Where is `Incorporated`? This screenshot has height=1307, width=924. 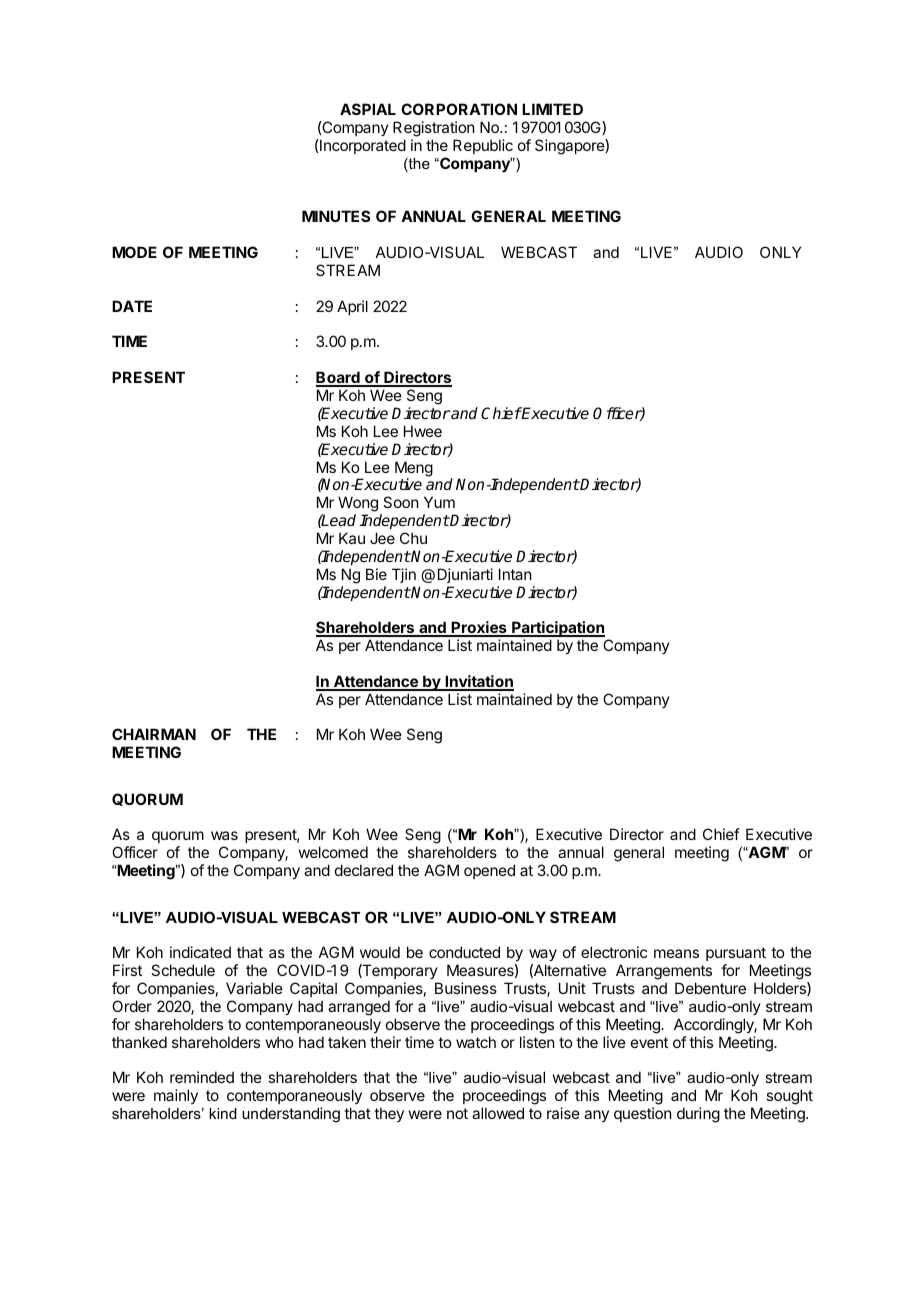 Incorporated is located at coordinates (362, 146).
